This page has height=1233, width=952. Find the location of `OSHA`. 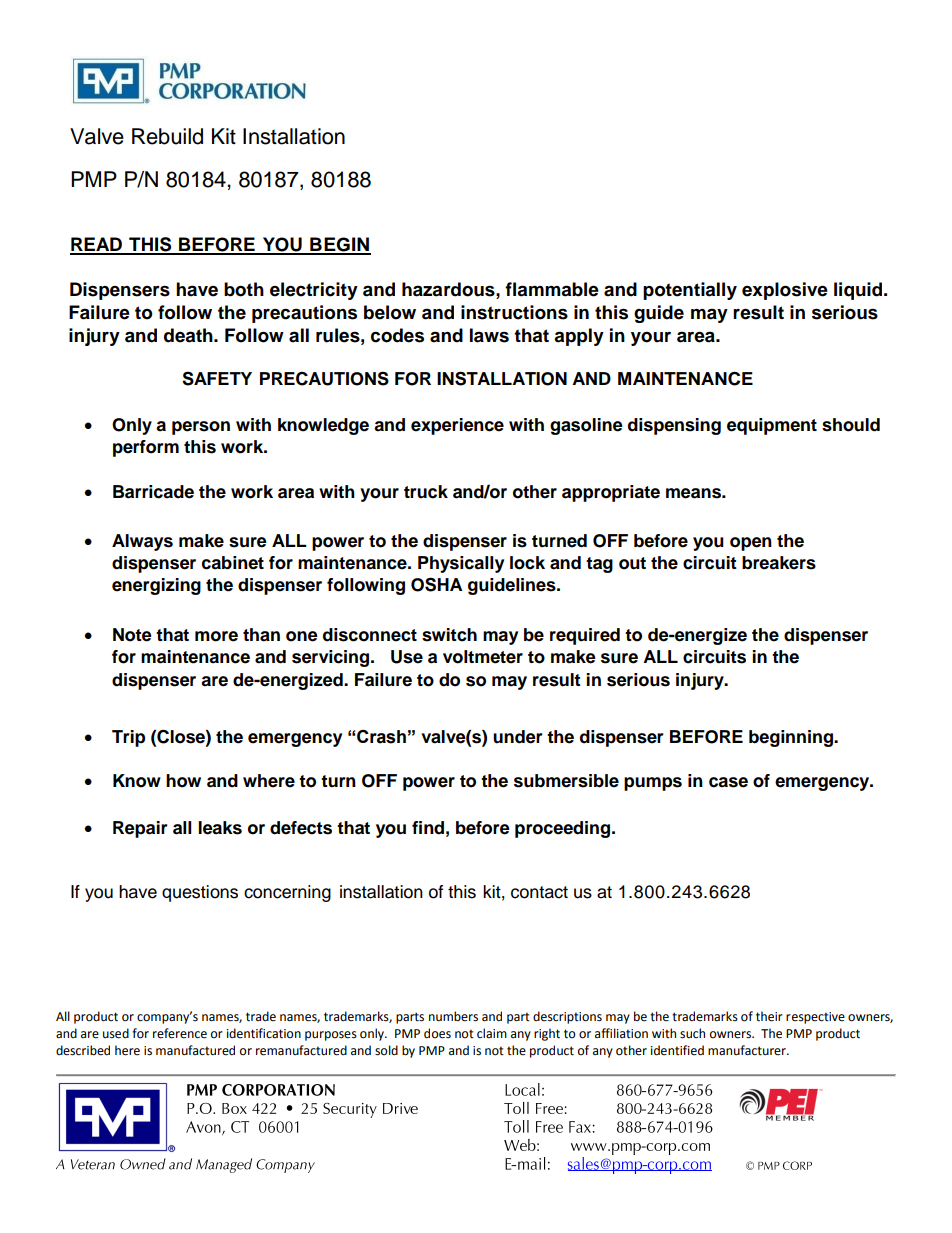

OSHA is located at coordinates (436, 584).
